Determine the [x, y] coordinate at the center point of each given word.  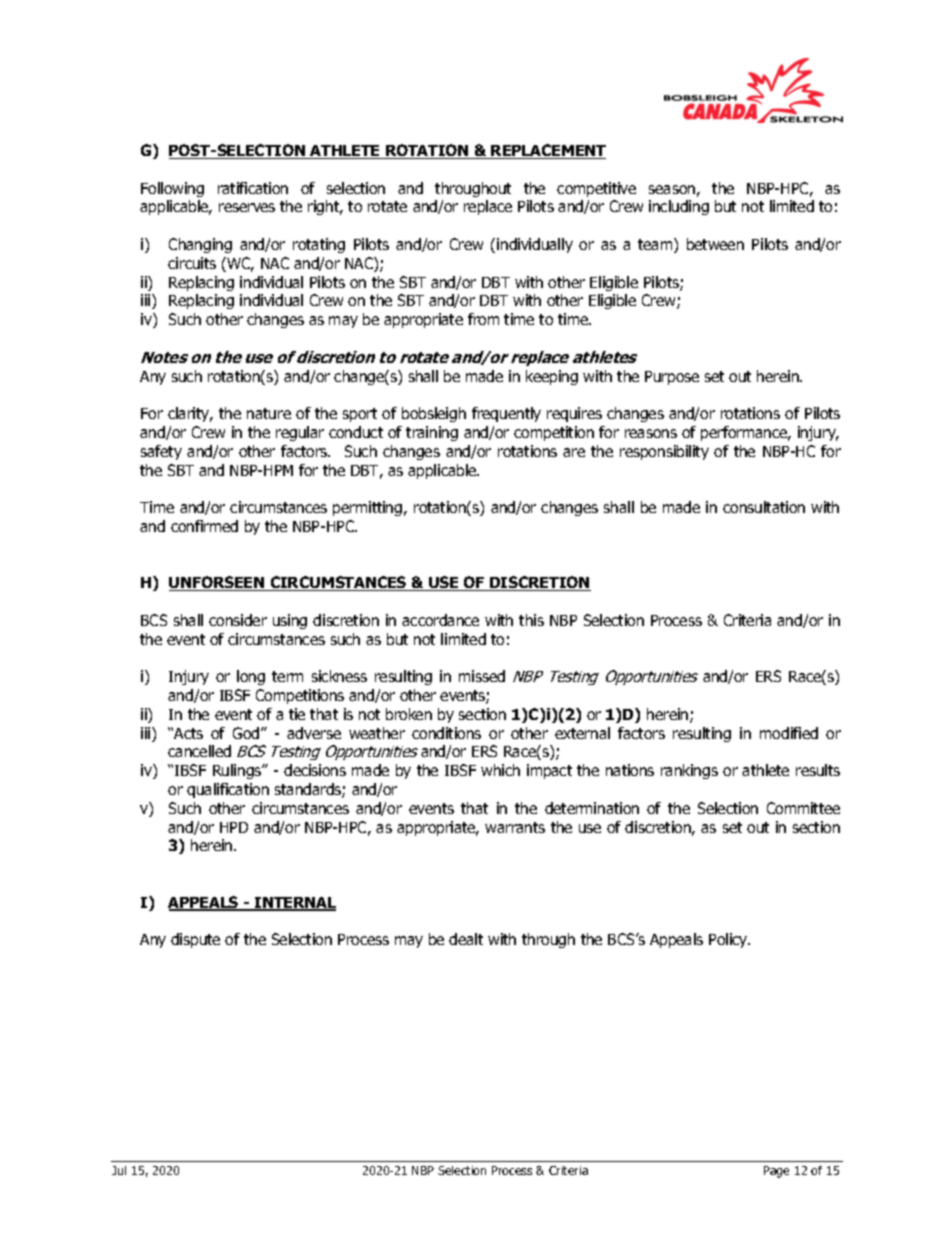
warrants [515, 827]
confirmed [204, 526]
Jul [119, 1170]
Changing [200, 245]
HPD [234, 827]
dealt [466, 939]
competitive [596, 189]
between [715, 244]
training [432, 433]
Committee [803, 808]
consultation [764, 507]
